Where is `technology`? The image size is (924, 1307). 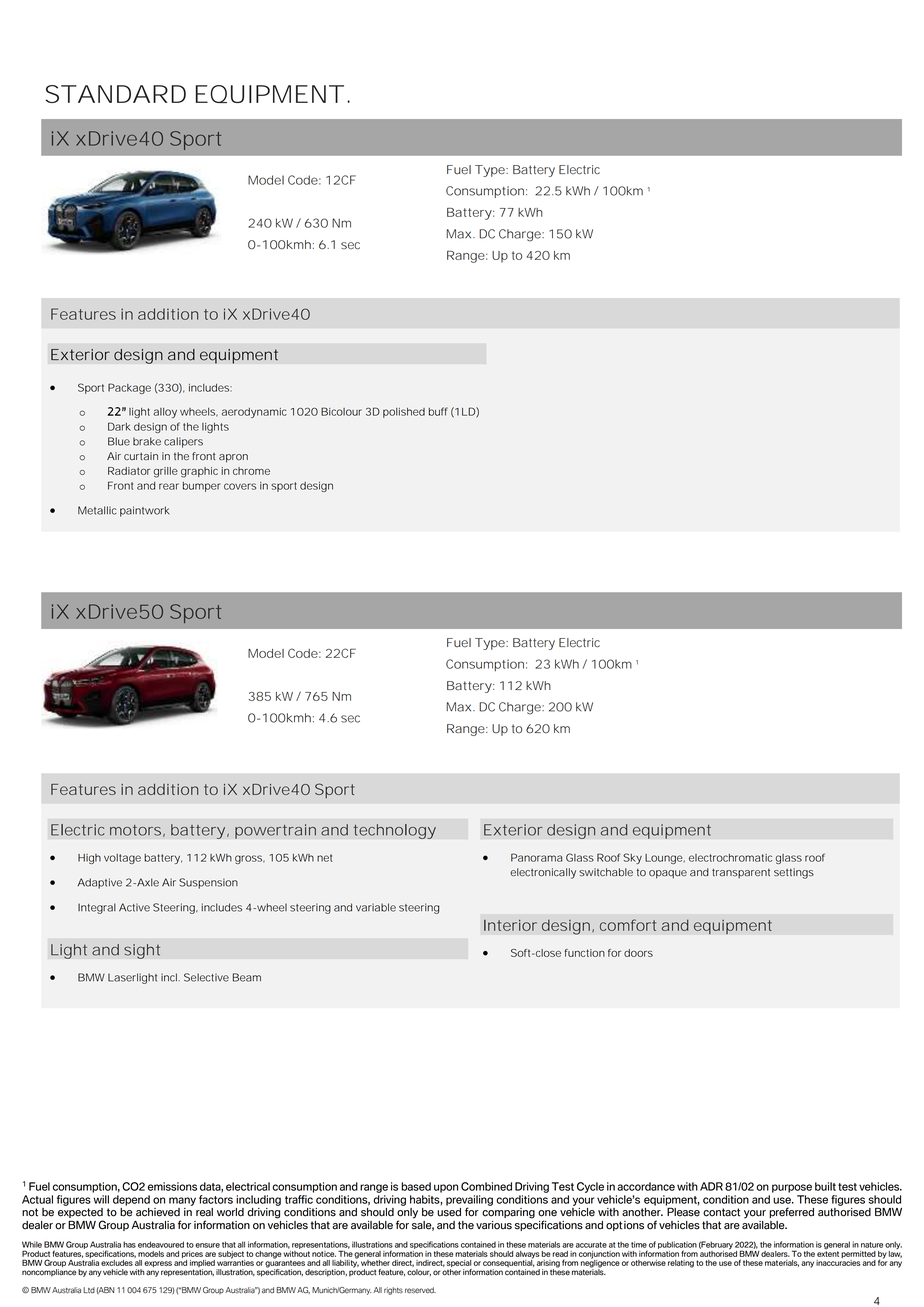 technology is located at coordinates (394, 831).
